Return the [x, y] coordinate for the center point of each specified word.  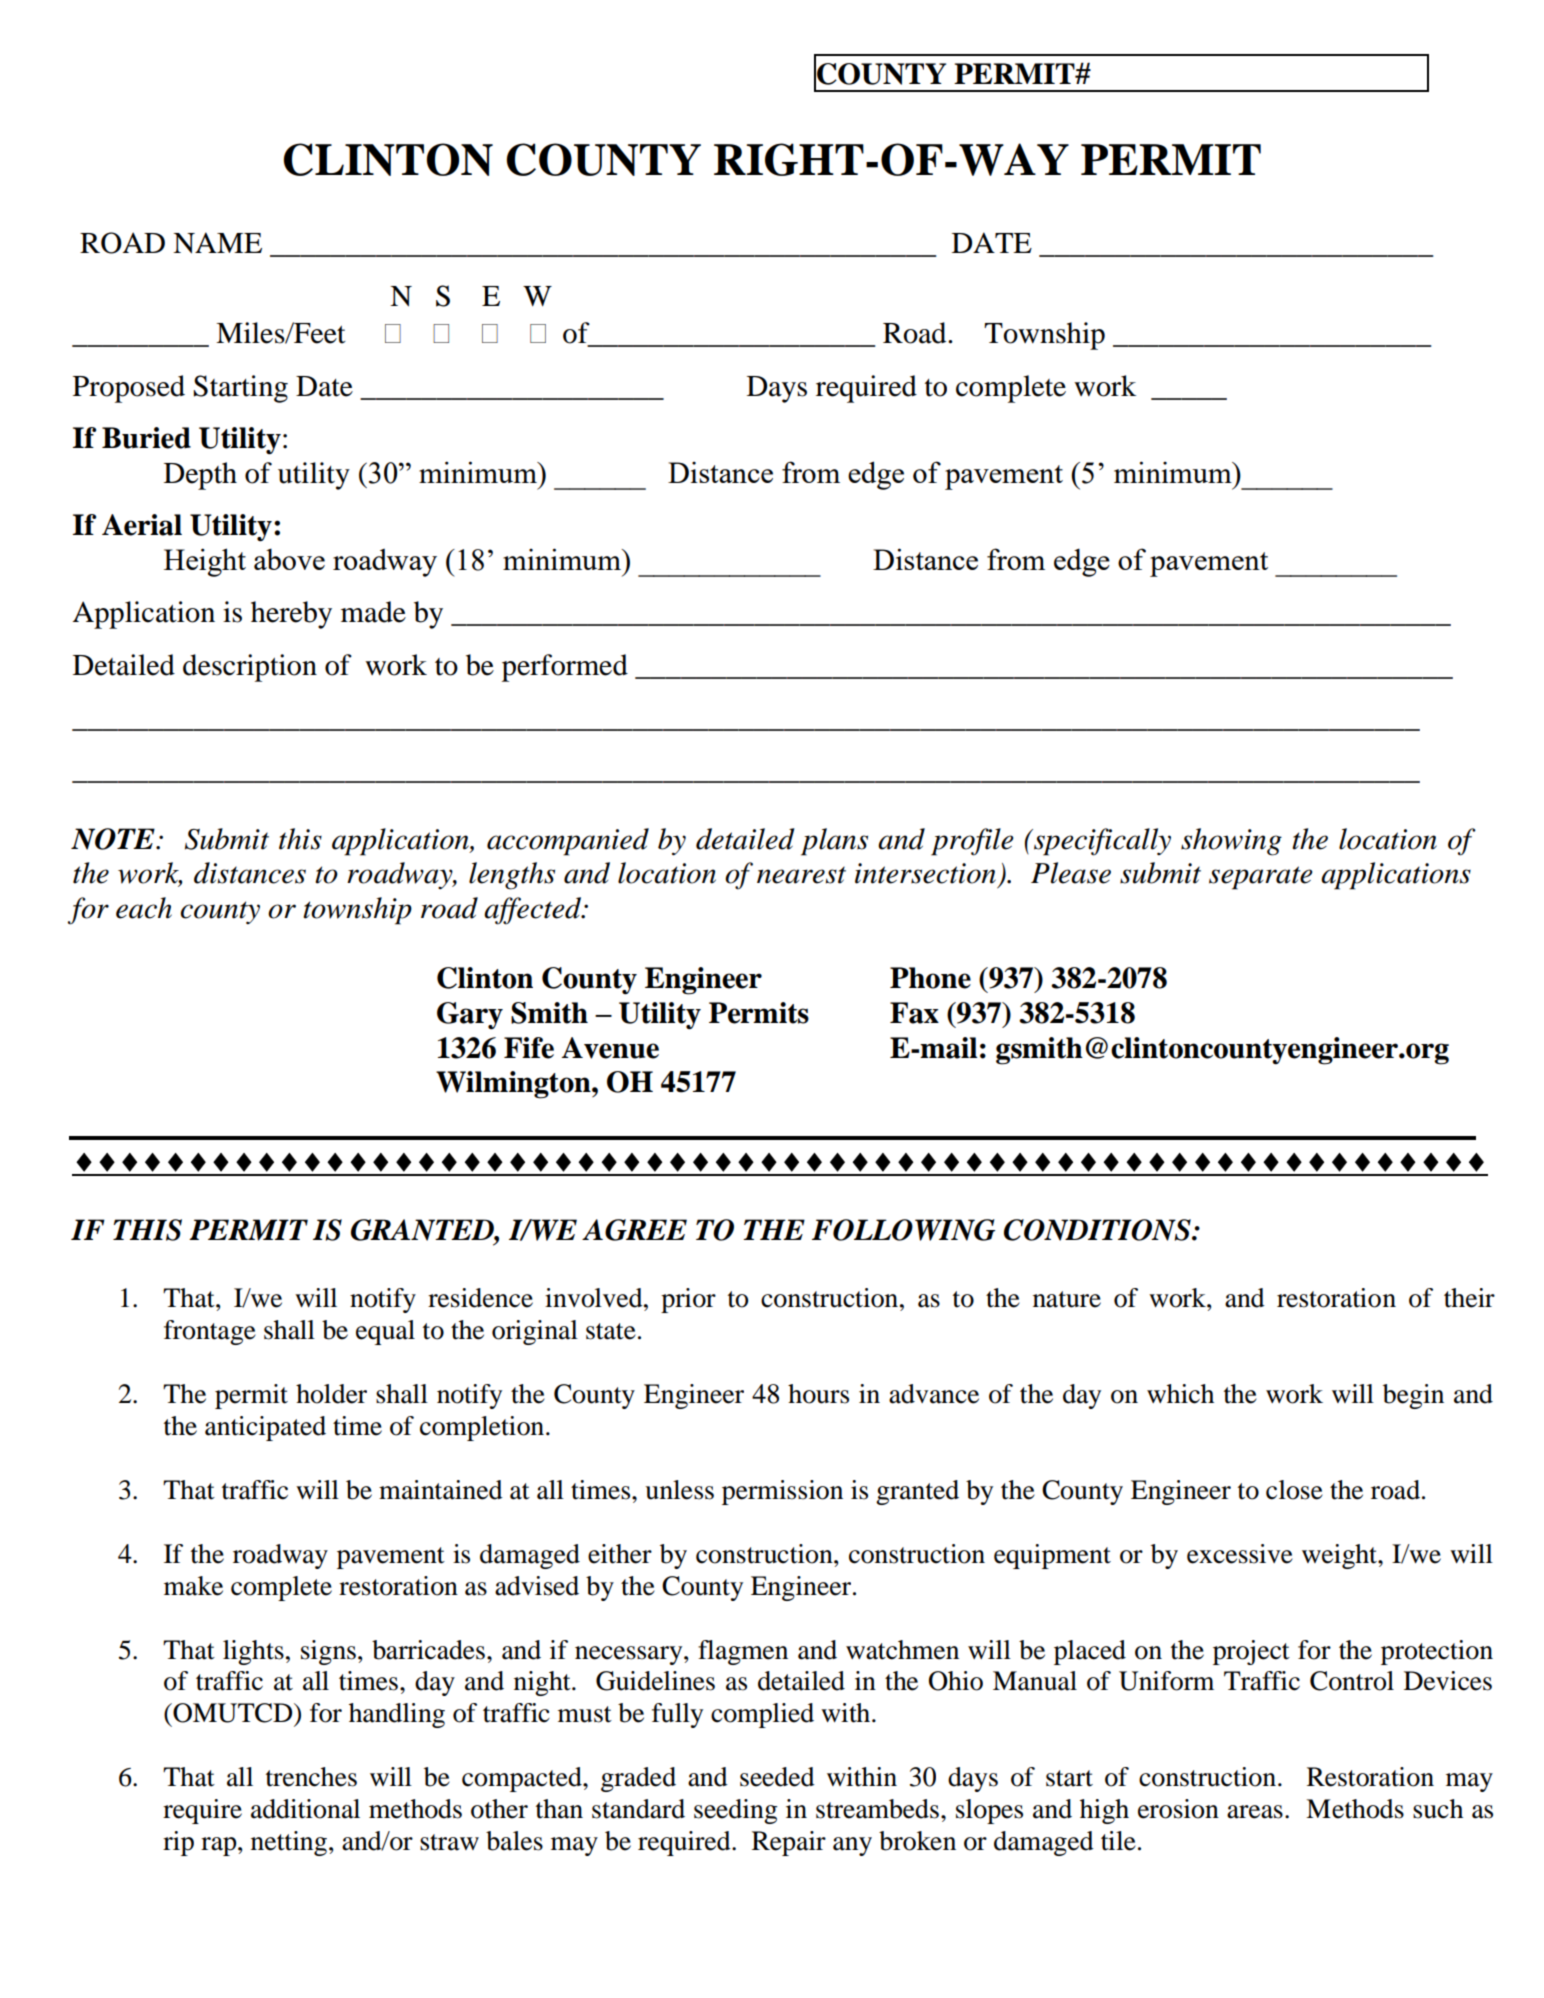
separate [1260, 878]
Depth [200, 476]
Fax [914, 1013]
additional [305, 1809]
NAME [217, 243]
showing [1231, 842]
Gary [470, 1016]
